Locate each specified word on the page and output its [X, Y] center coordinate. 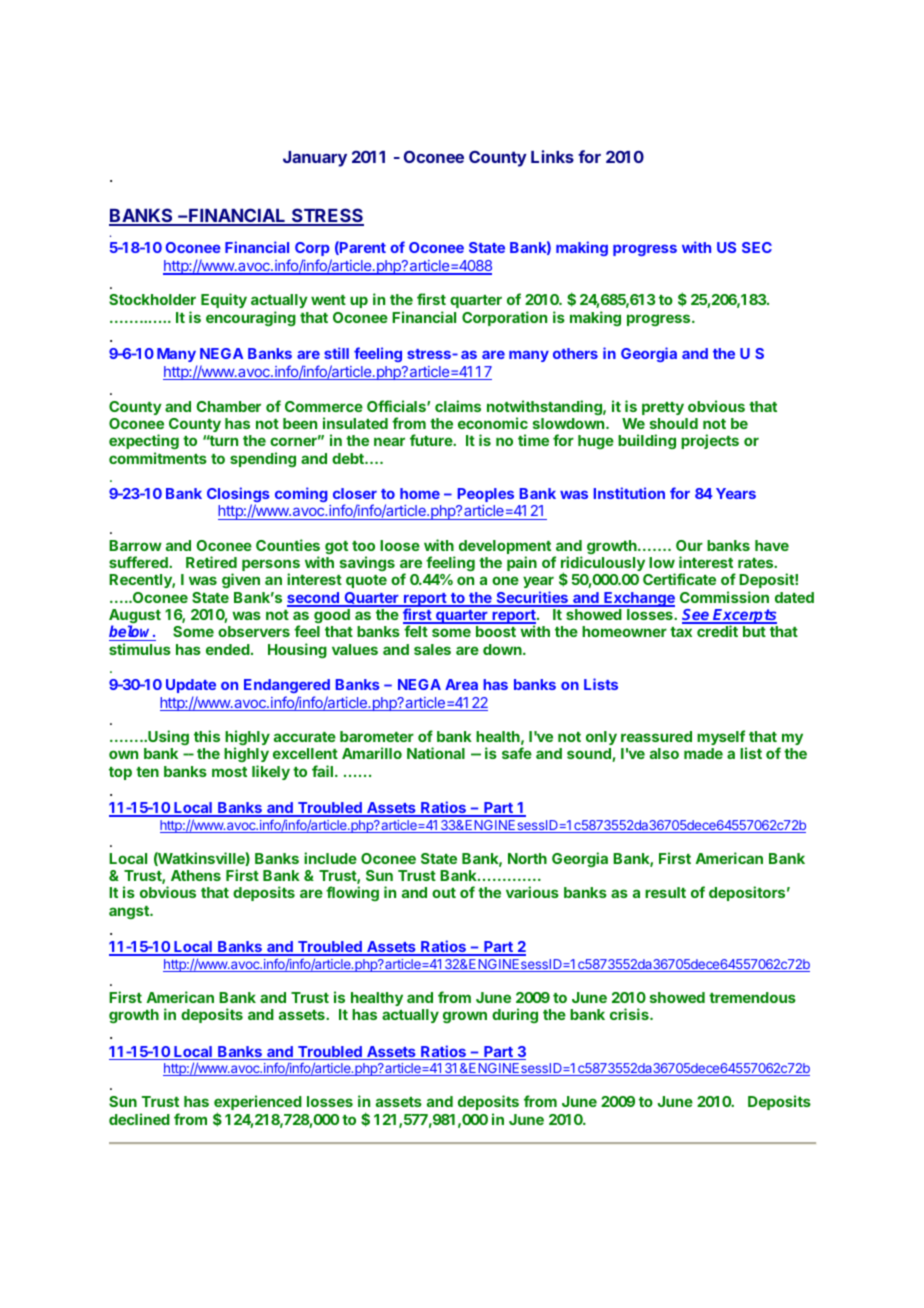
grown [465, 1017]
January [315, 159]
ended [229, 649]
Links [552, 156]
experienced [258, 1104]
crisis [630, 1014]
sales [432, 649]
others [575, 353]
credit [717, 631]
